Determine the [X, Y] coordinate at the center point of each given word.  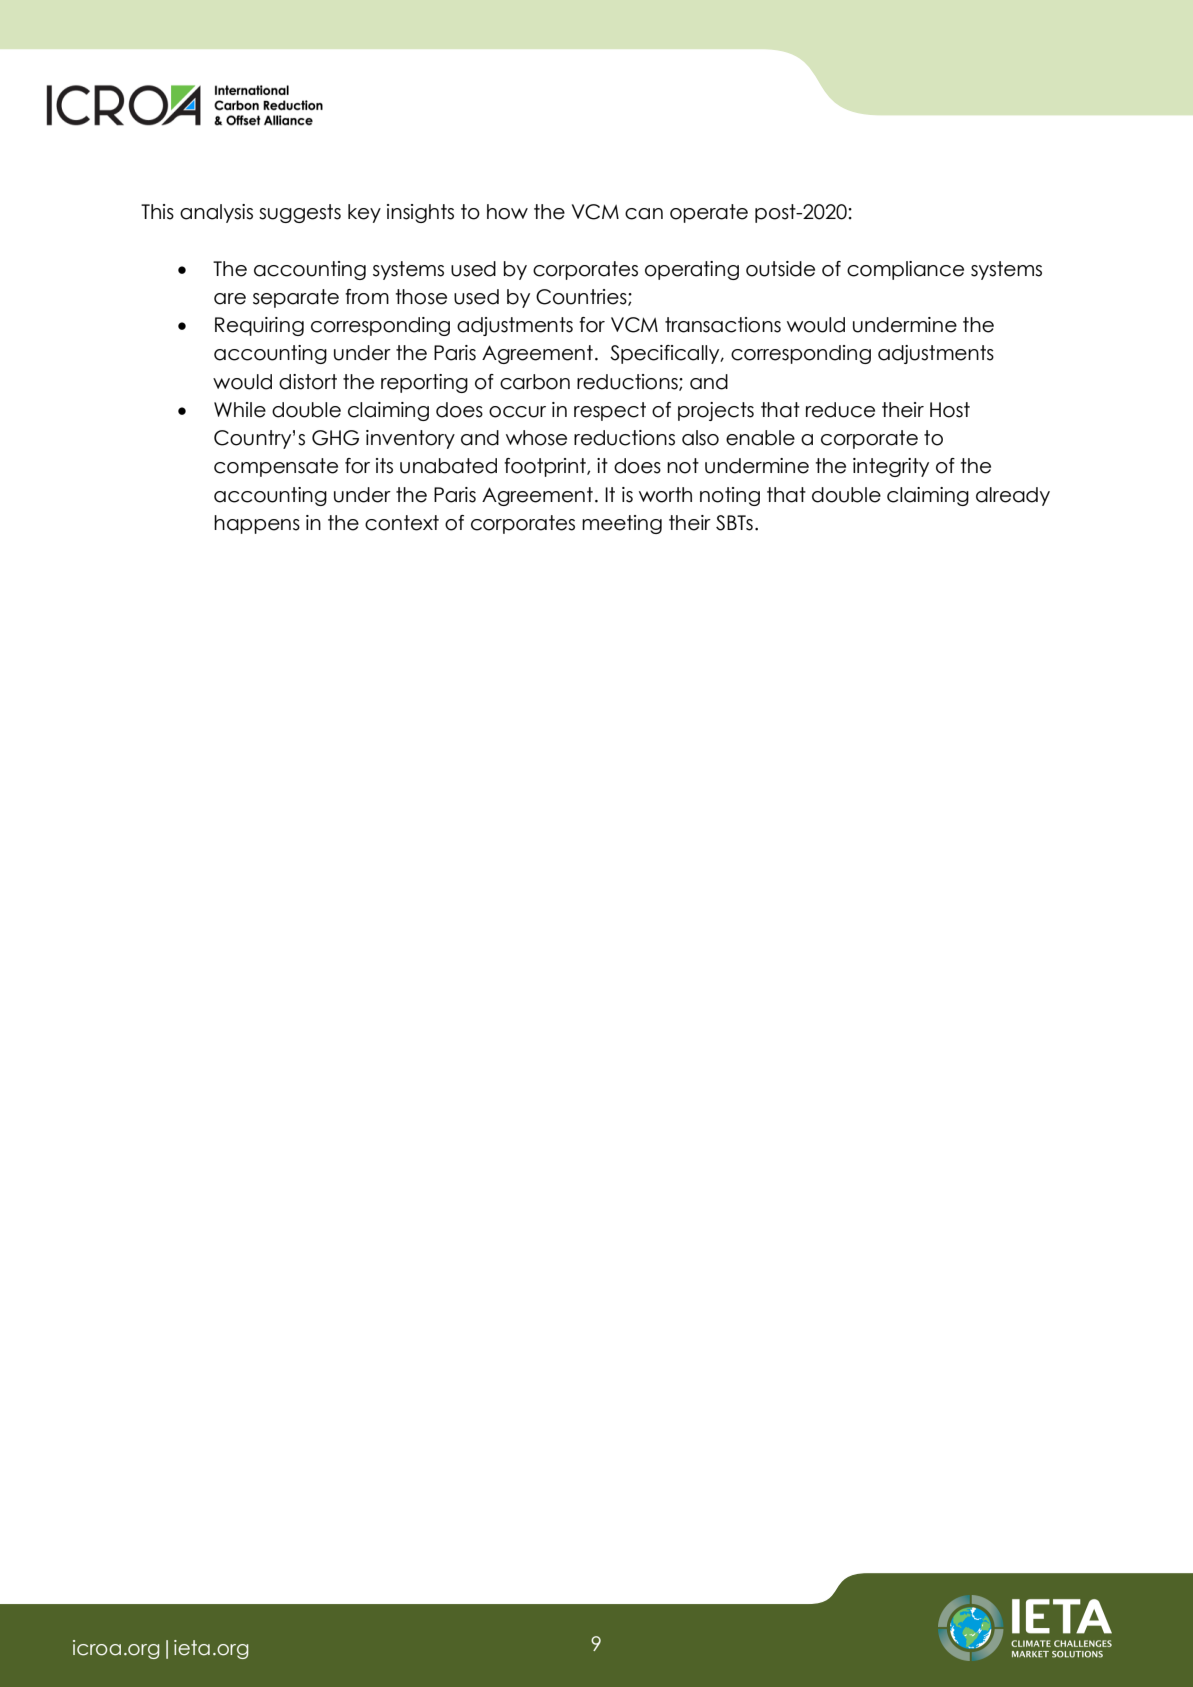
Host [950, 410]
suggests [300, 213]
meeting [622, 524]
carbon [535, 382]
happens [257, 524]
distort [308, 382]
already [1013, 496]
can [644, 214]
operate [709, 213]
